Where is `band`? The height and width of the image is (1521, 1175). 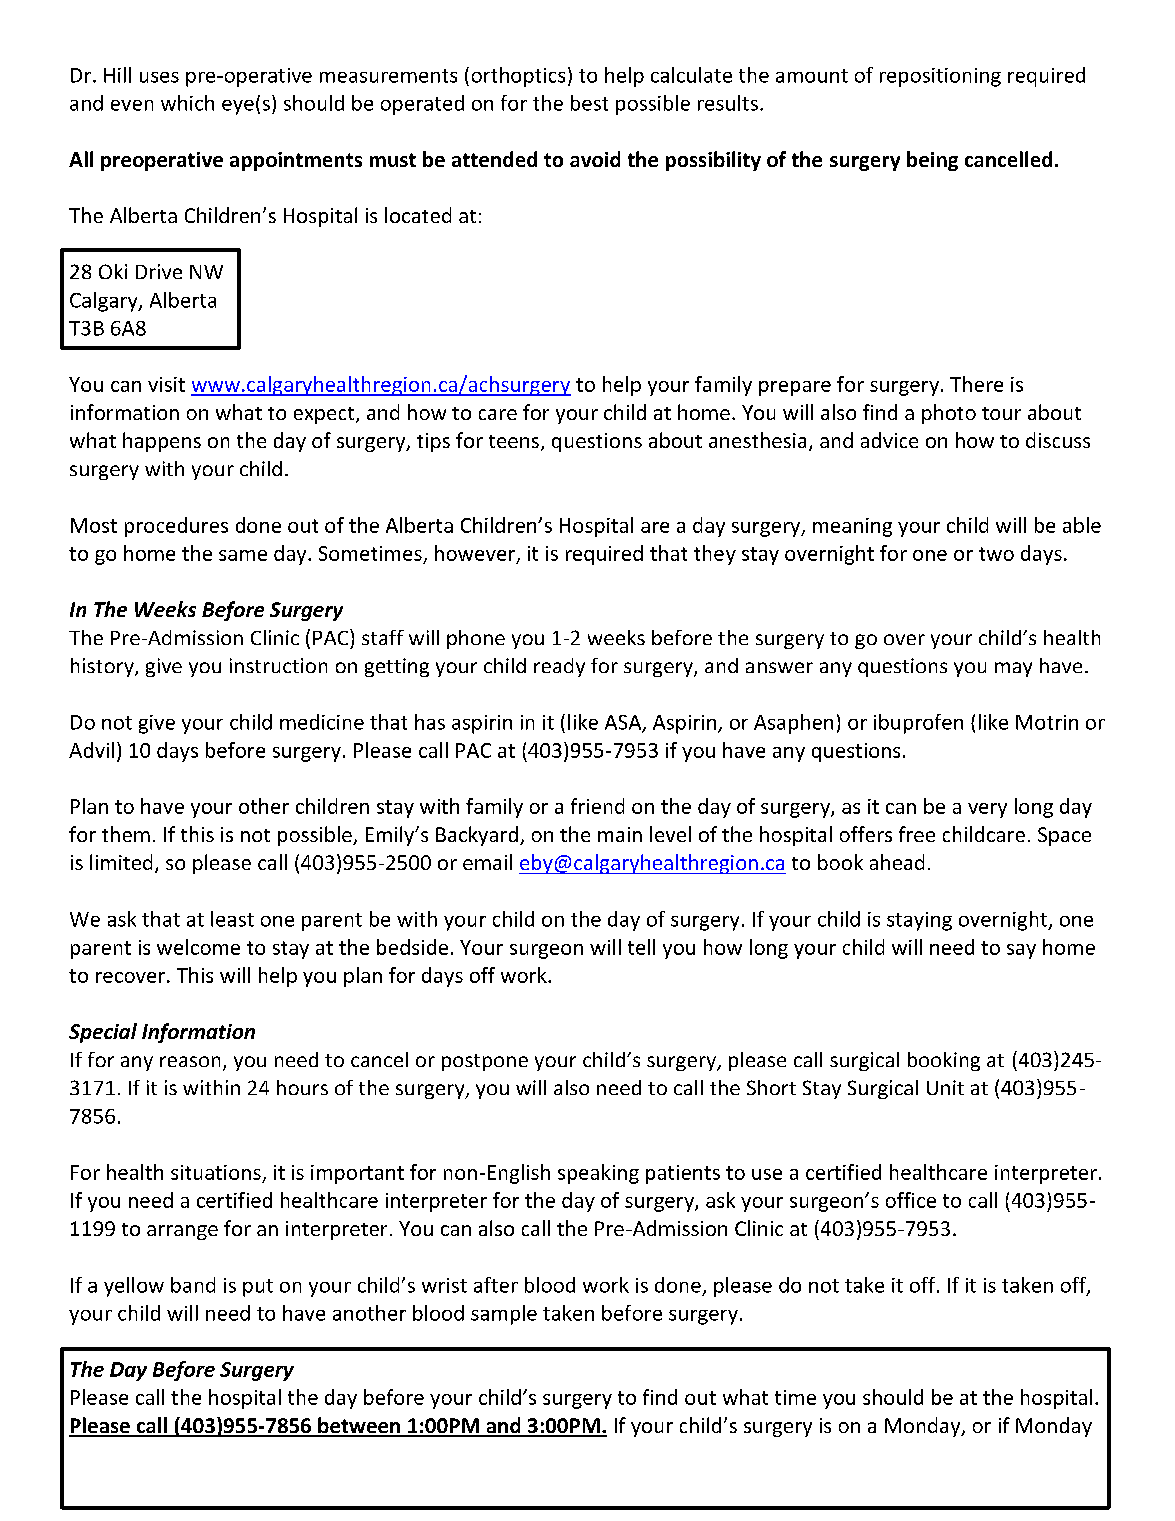
band is located at coordinates (193, 1285).
